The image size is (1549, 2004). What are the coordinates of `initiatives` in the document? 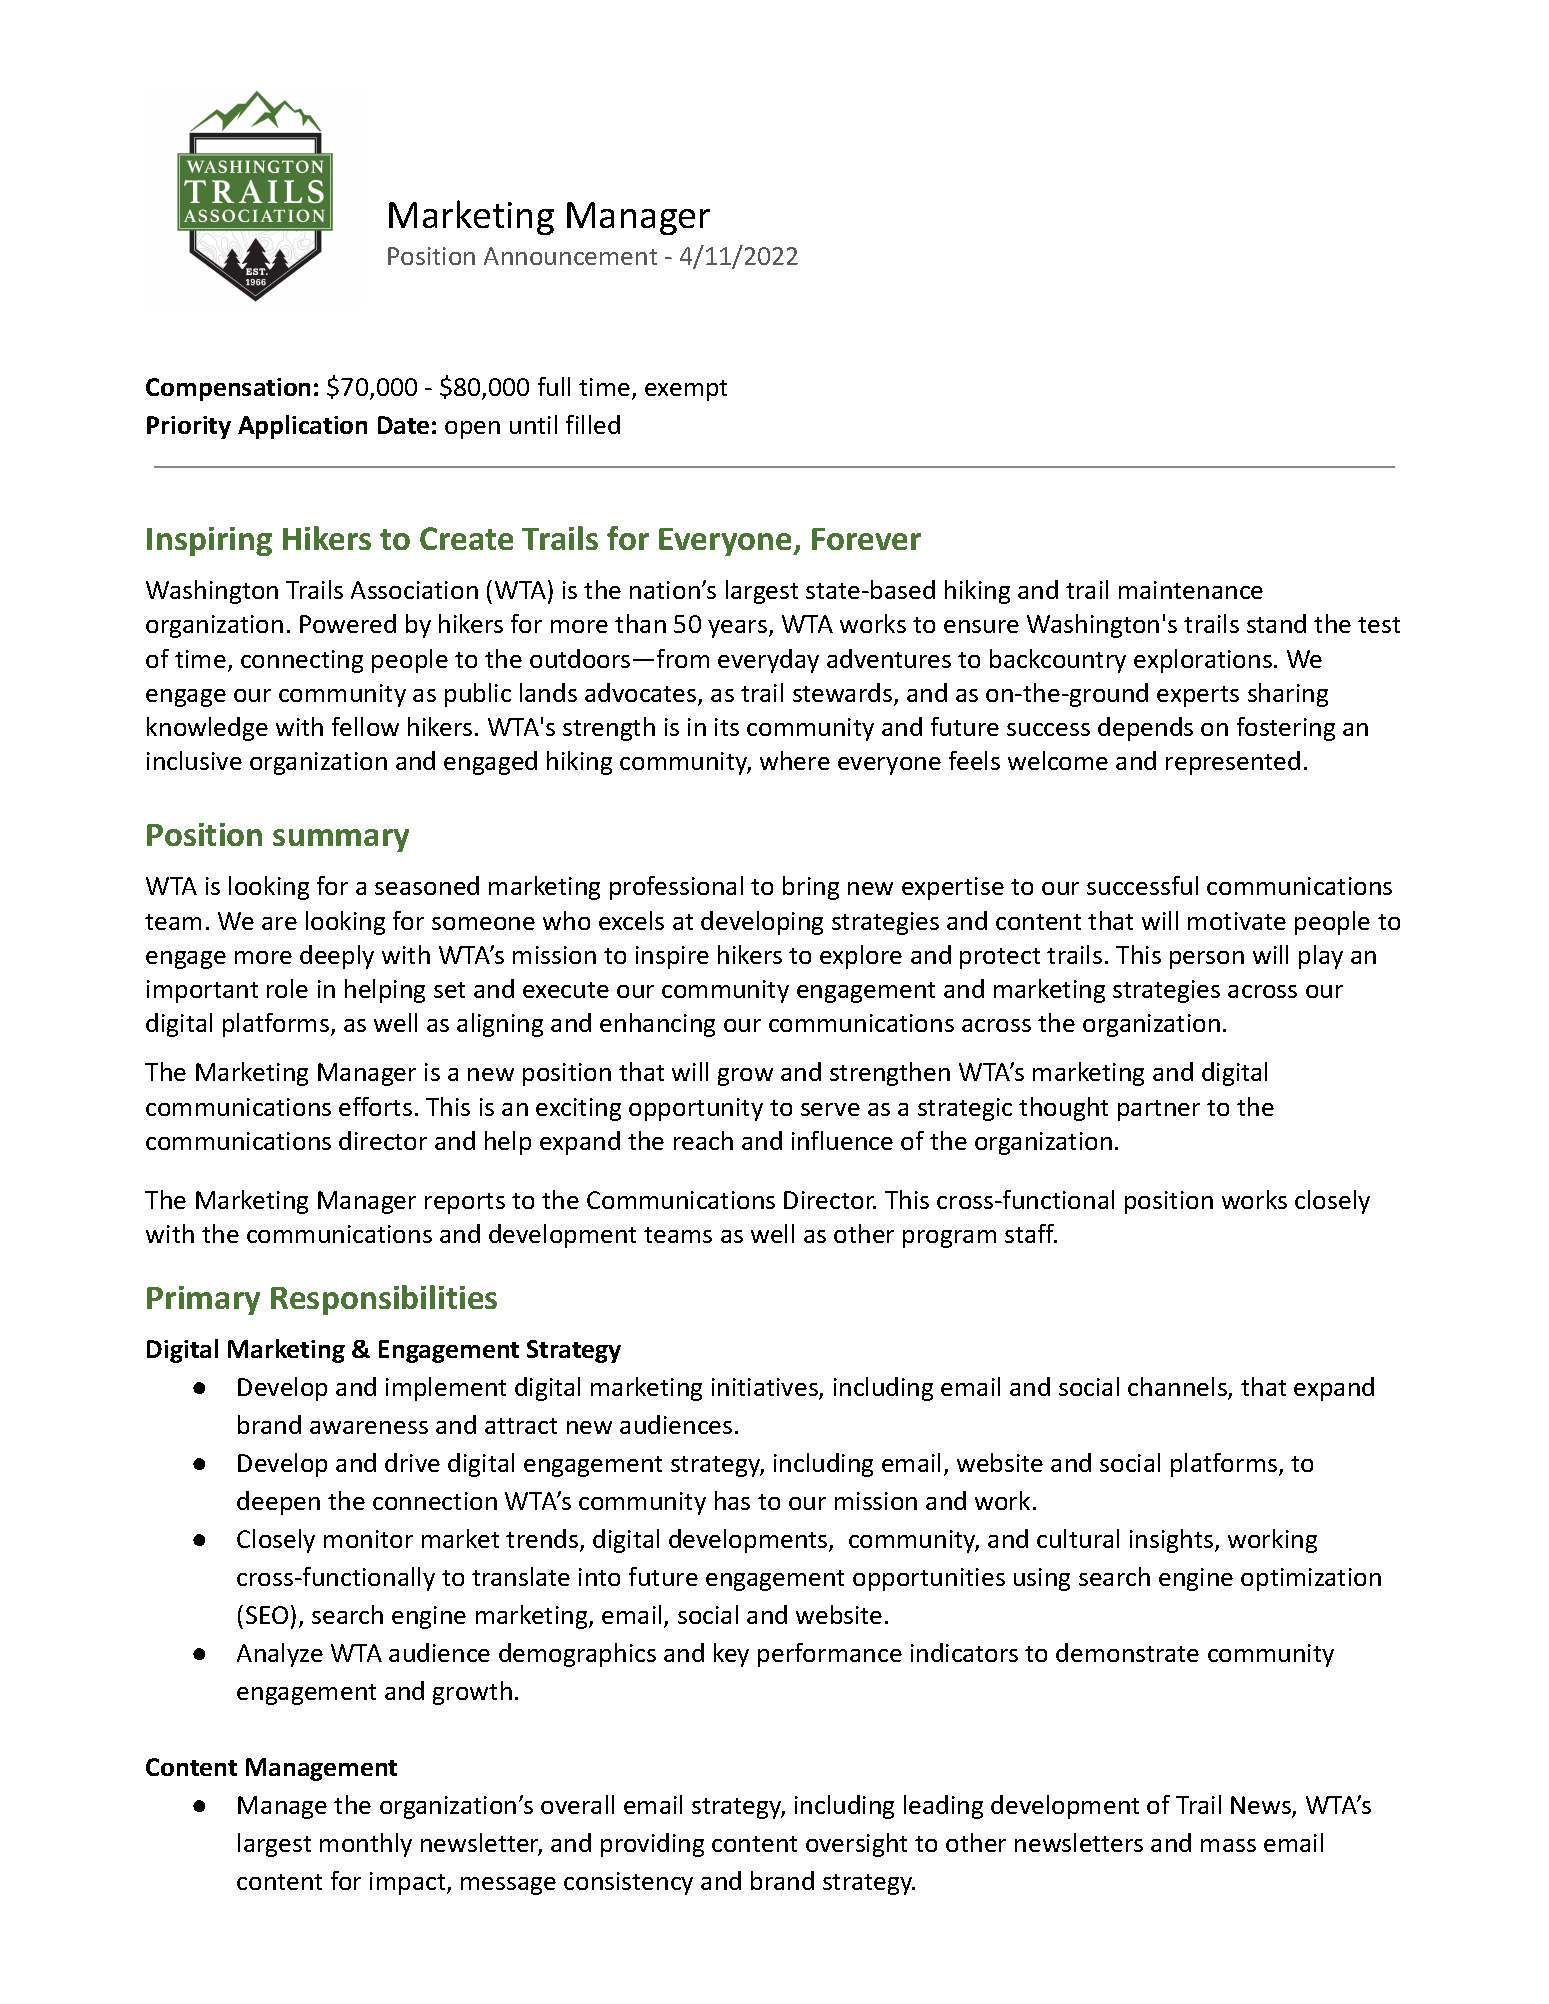 It's located at (766, 1389).
